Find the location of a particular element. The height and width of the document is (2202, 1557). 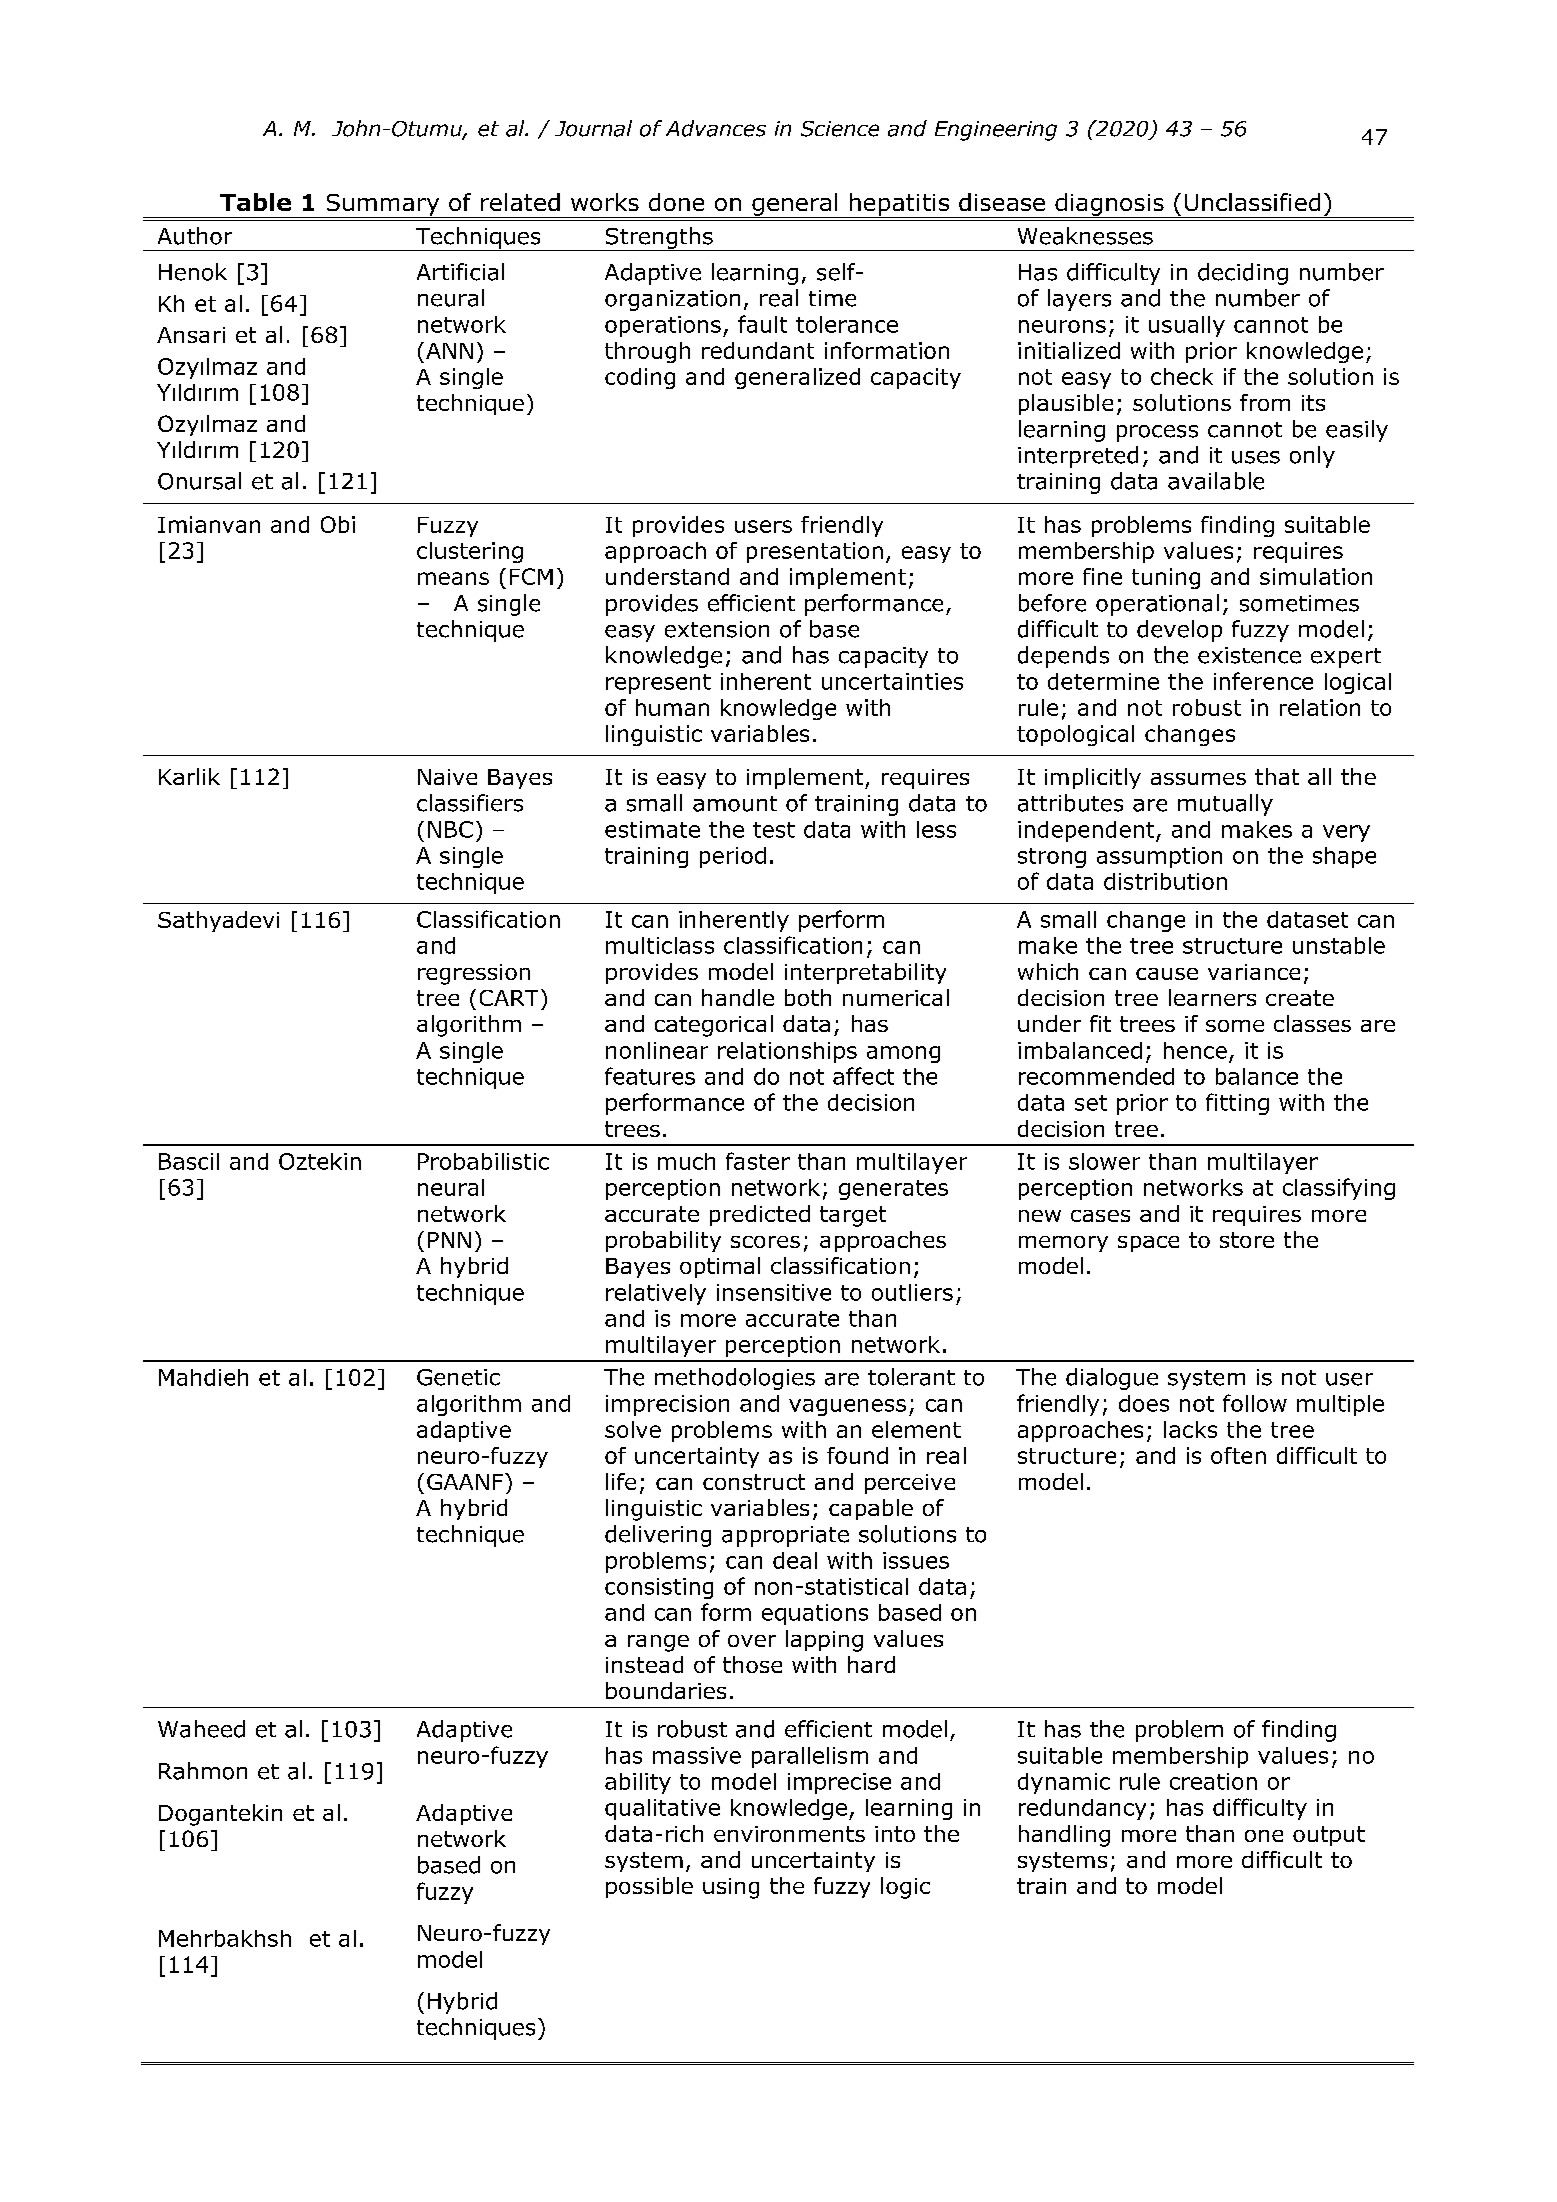

presentation is located at coordinates (815, 552).
